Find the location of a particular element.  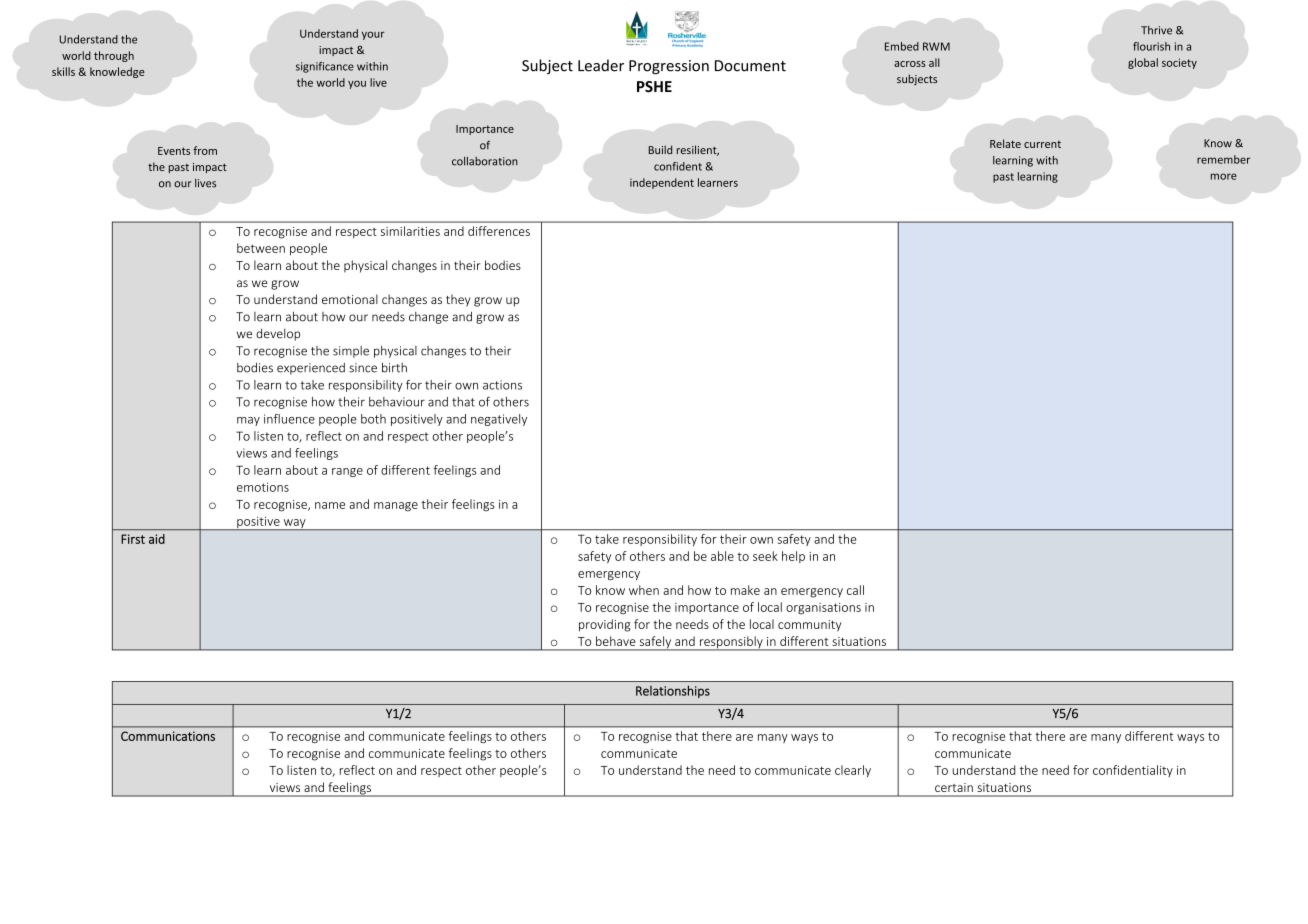

more is located at coordinates (1224, 176).
